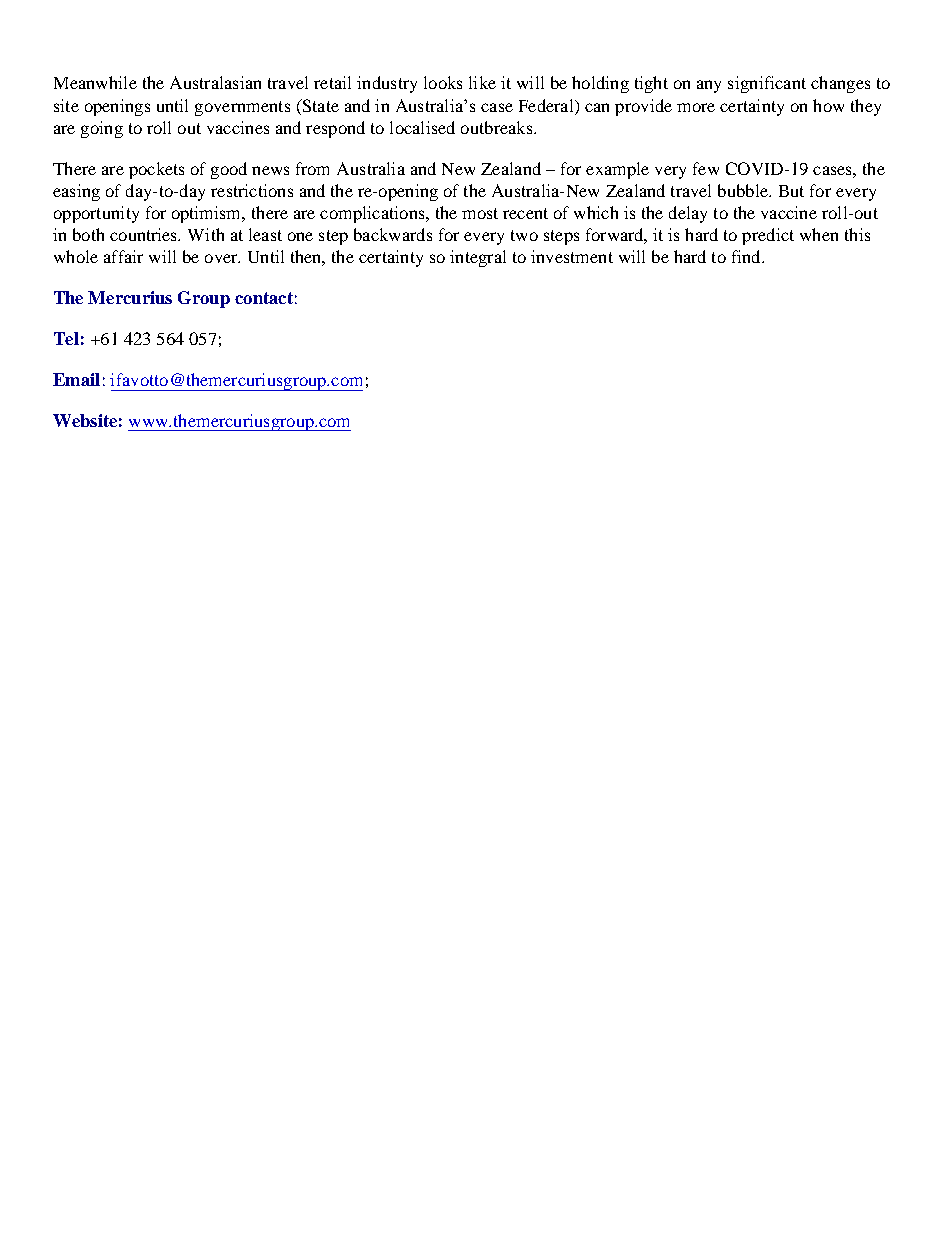 The image size is (952, 1233). I want to click on Email, so click(76, 379).
